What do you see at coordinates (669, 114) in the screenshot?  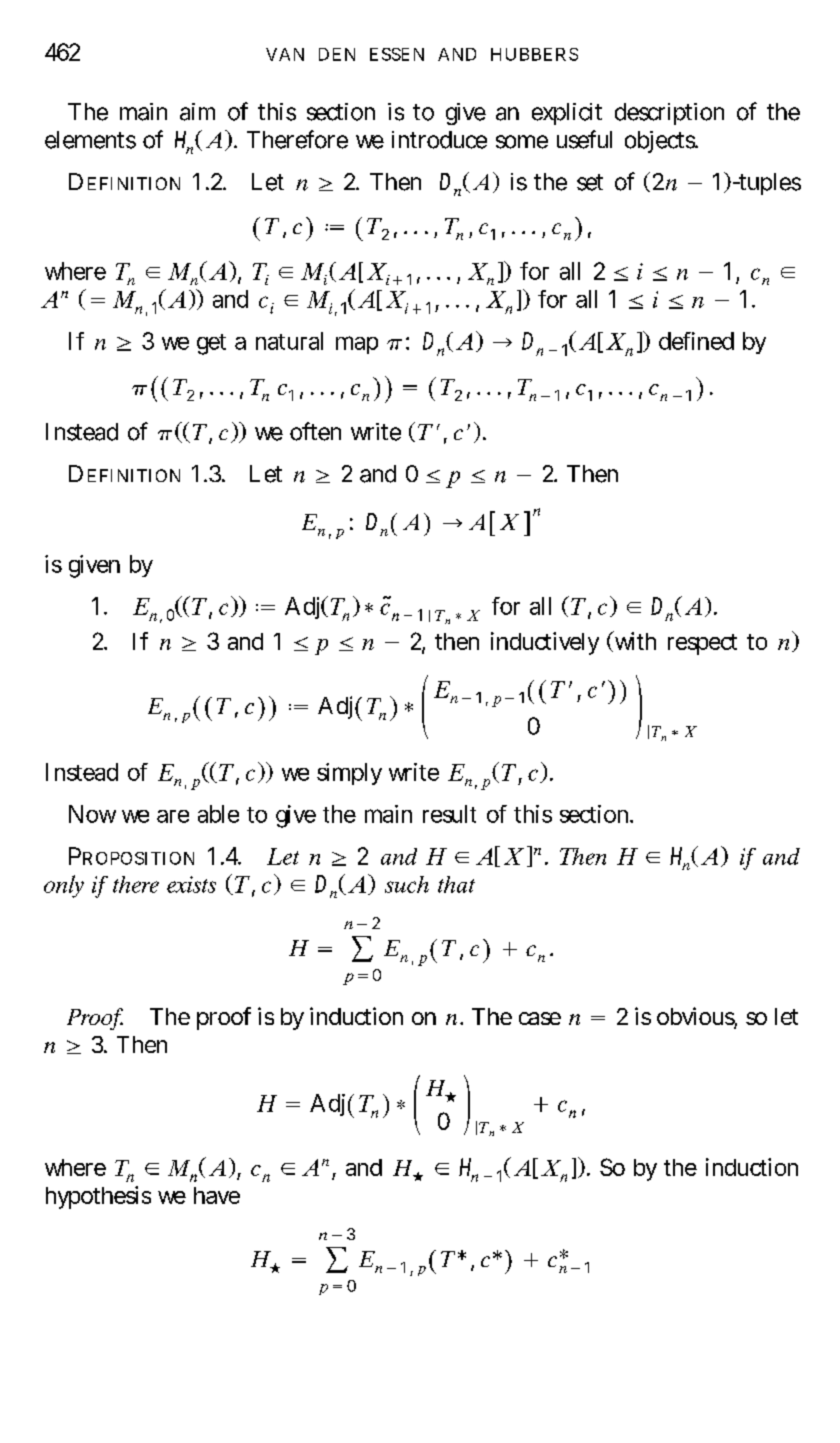 I see `description` at bounding box center [669, 114].
